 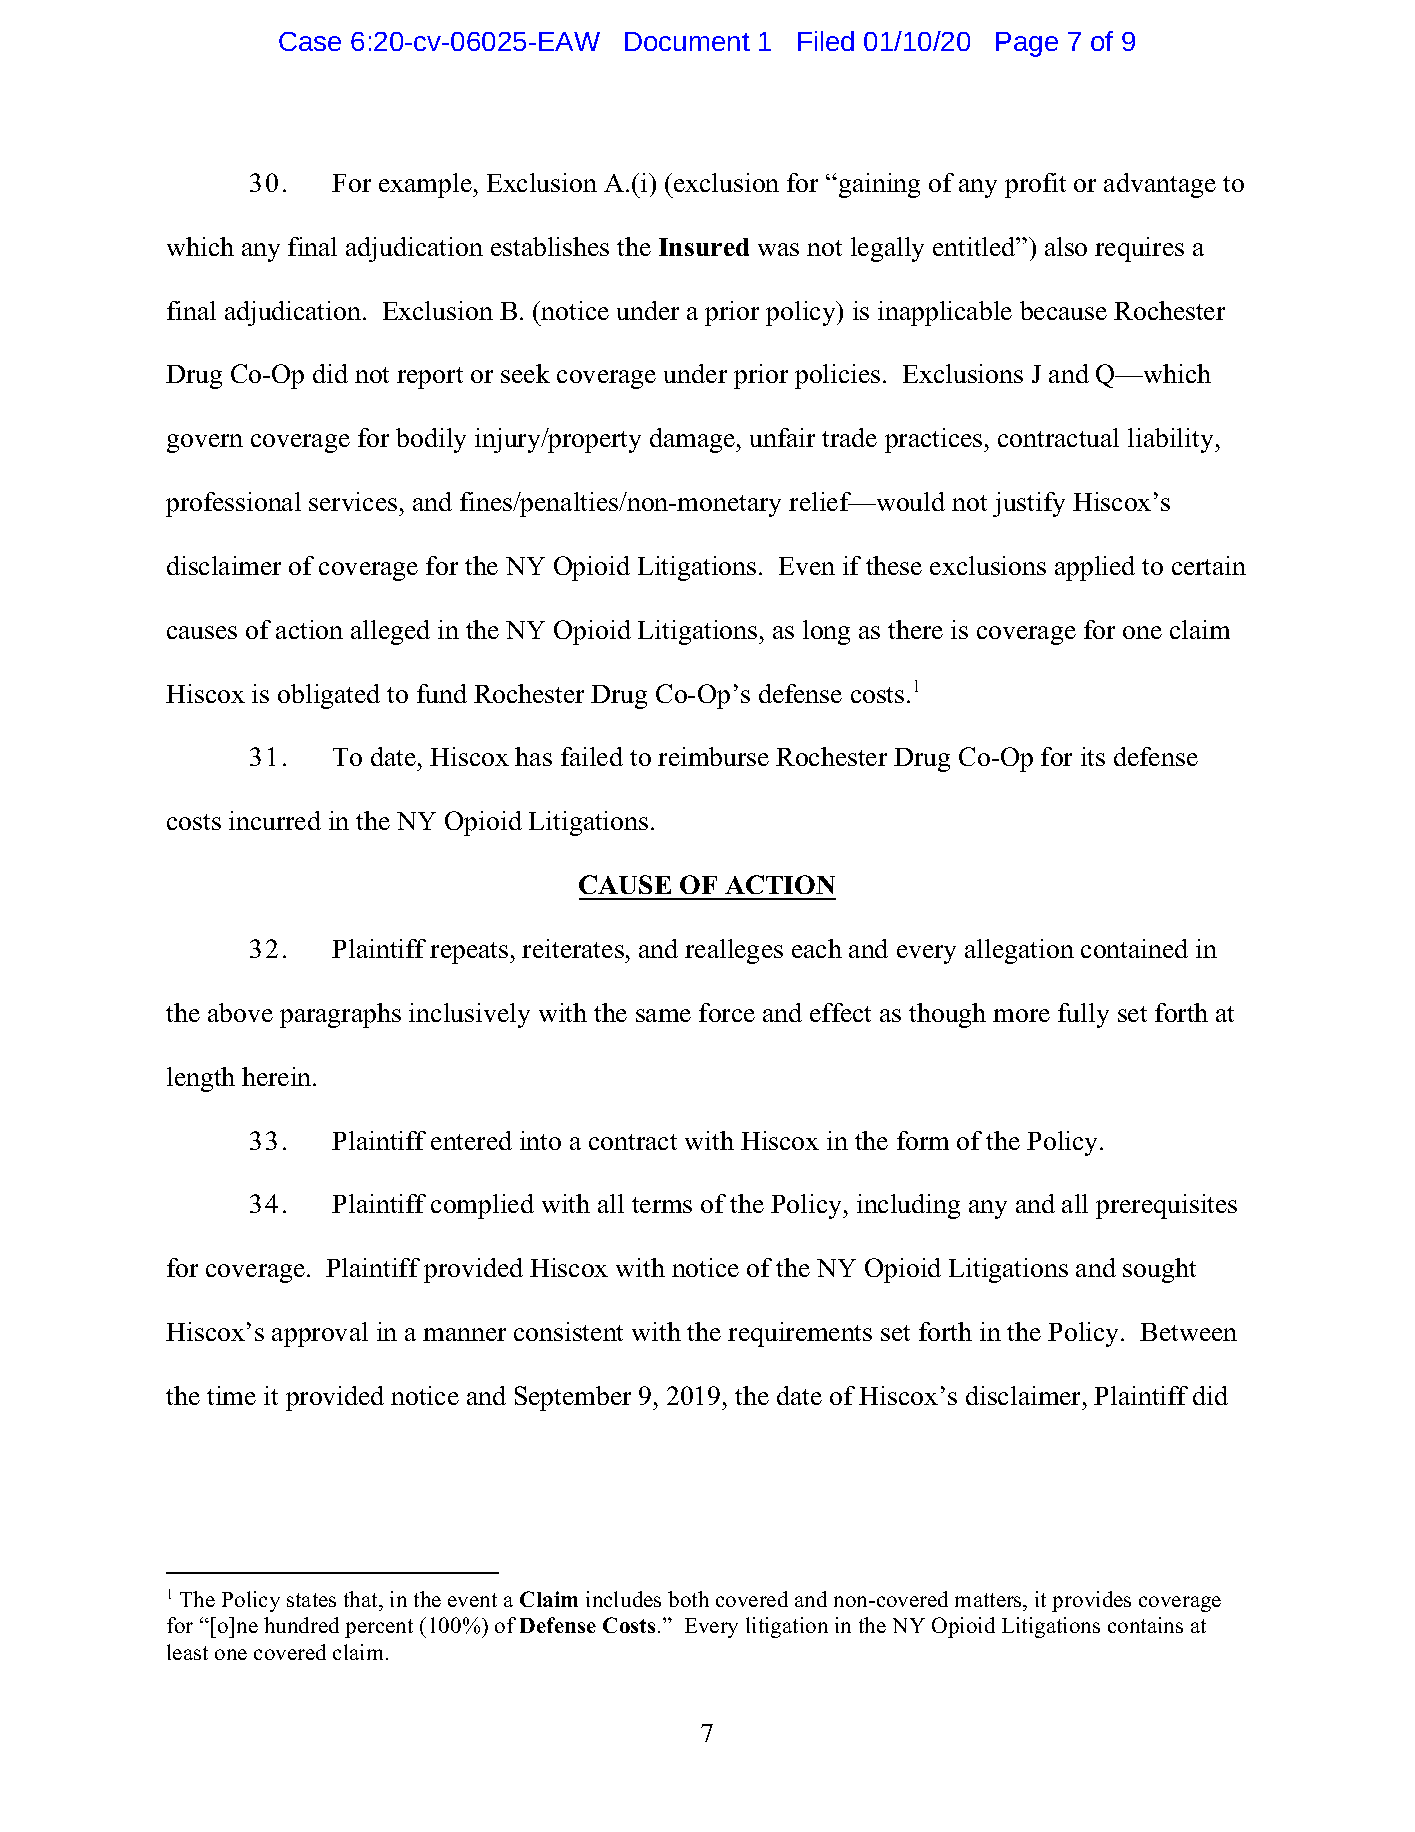 I want to click on same, so click(x=663, y=1015).
